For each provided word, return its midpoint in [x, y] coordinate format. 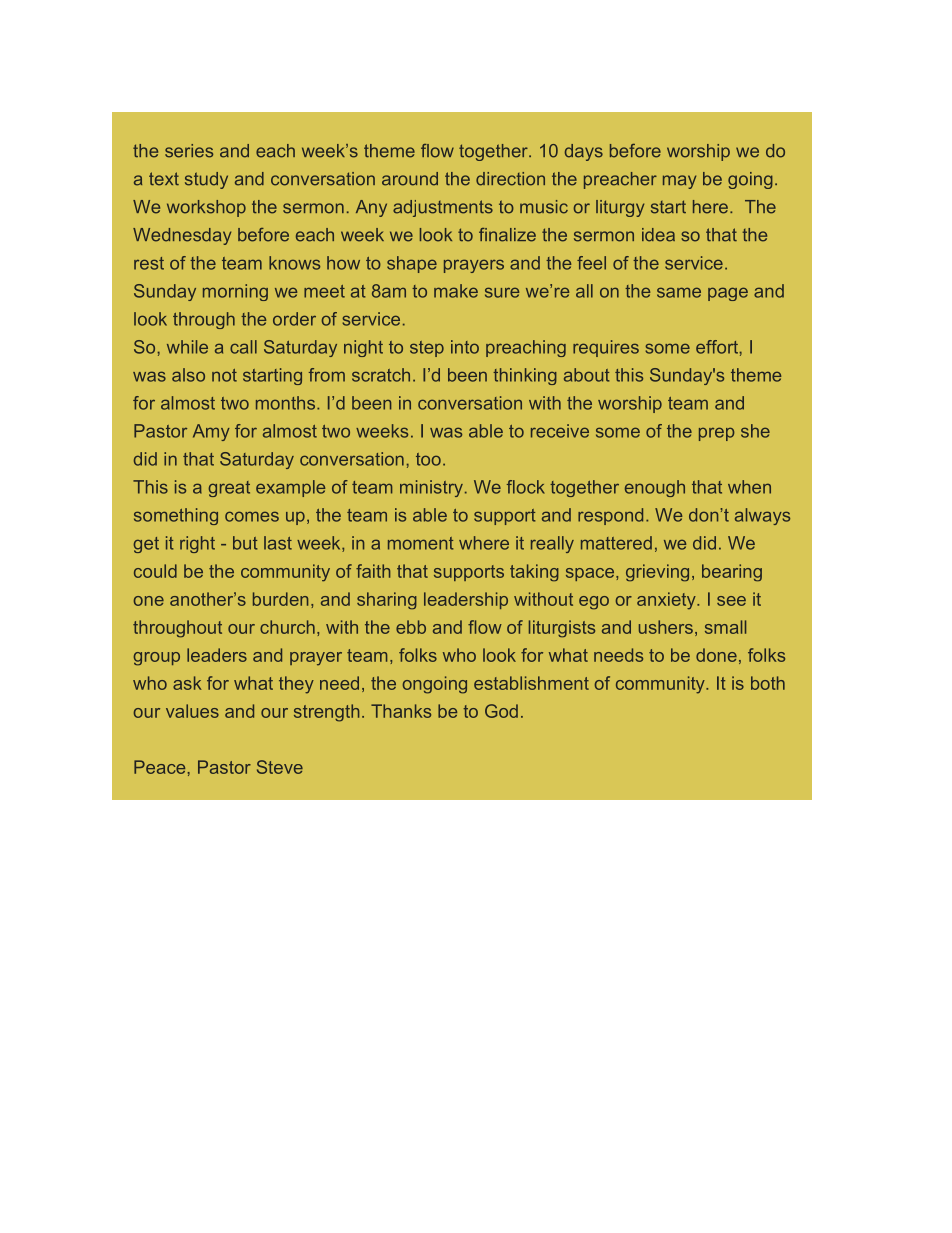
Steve [280, 767]
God [501, 711]
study [206, 180]
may [679, 182]
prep [717, 434]
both [768, 683]
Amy [211, 432]
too [428, 459]
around [410, 179]
